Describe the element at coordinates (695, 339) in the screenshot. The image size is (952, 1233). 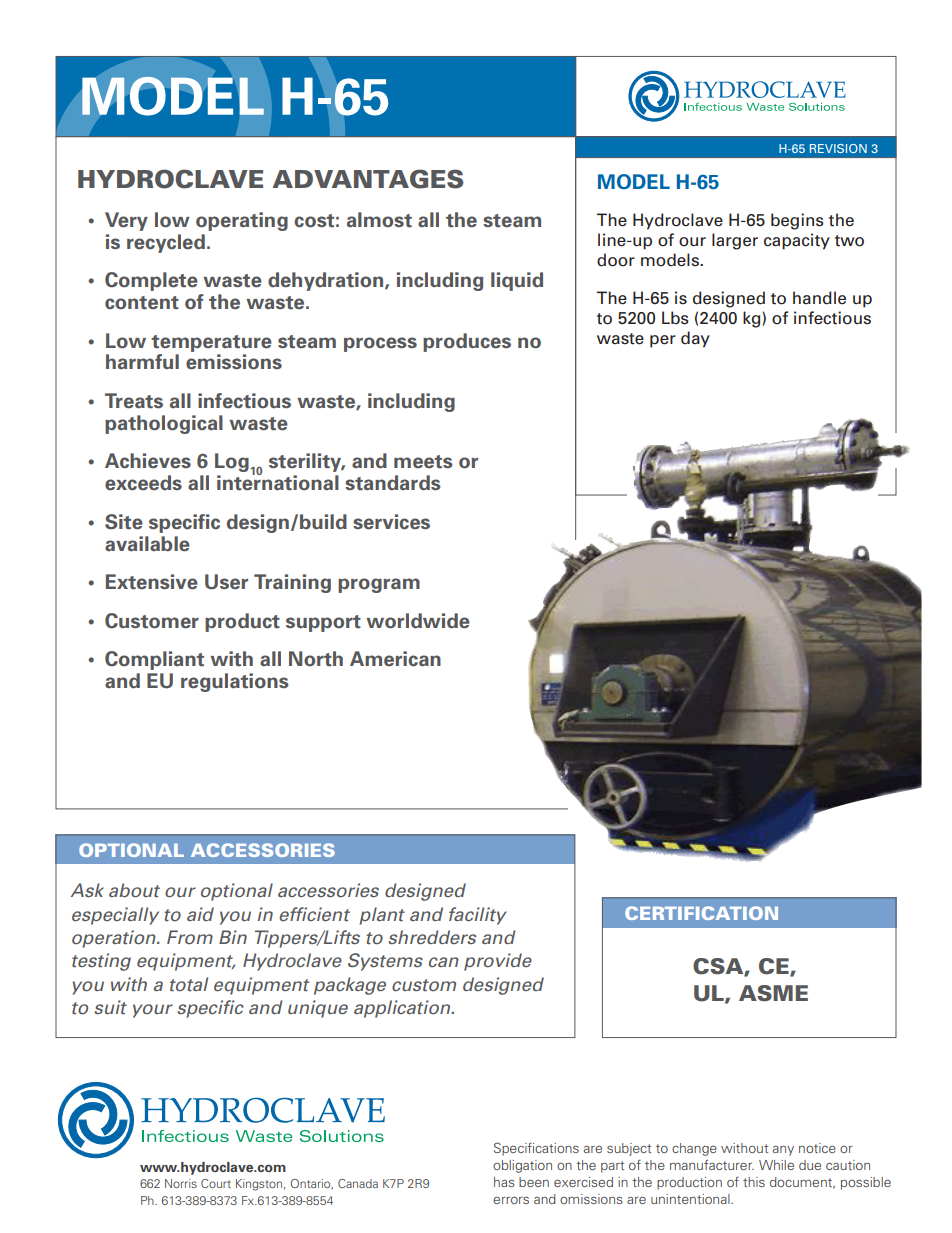
I see `day` at that location.
